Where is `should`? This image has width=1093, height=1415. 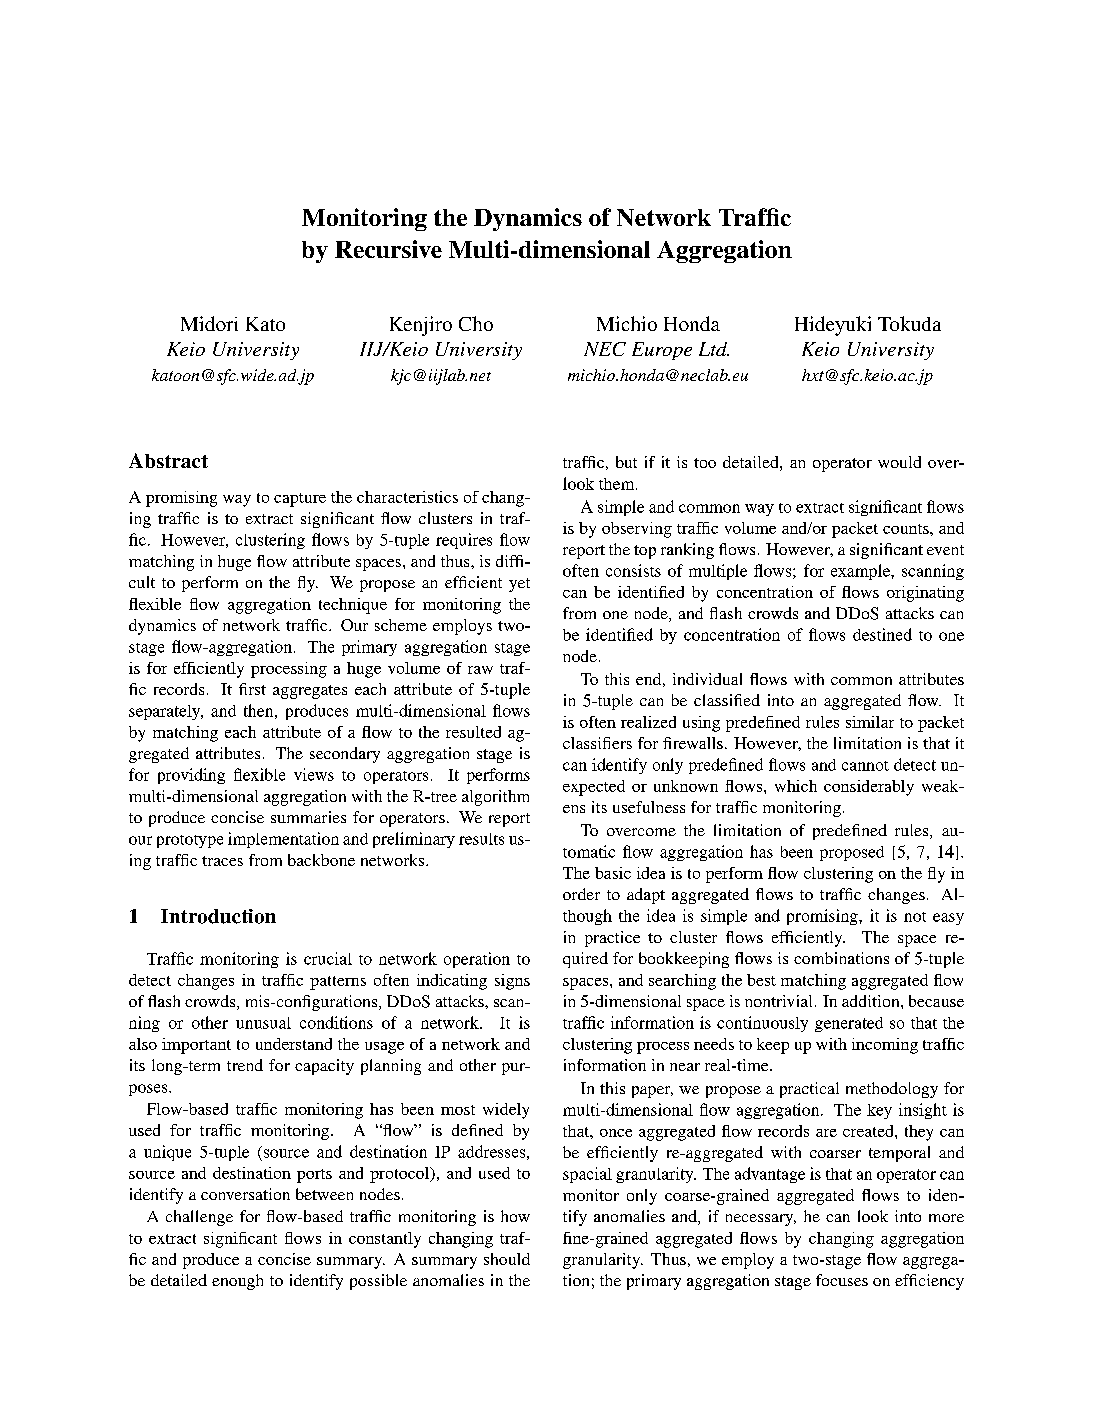
should is located at coordinates (507, 1259).
